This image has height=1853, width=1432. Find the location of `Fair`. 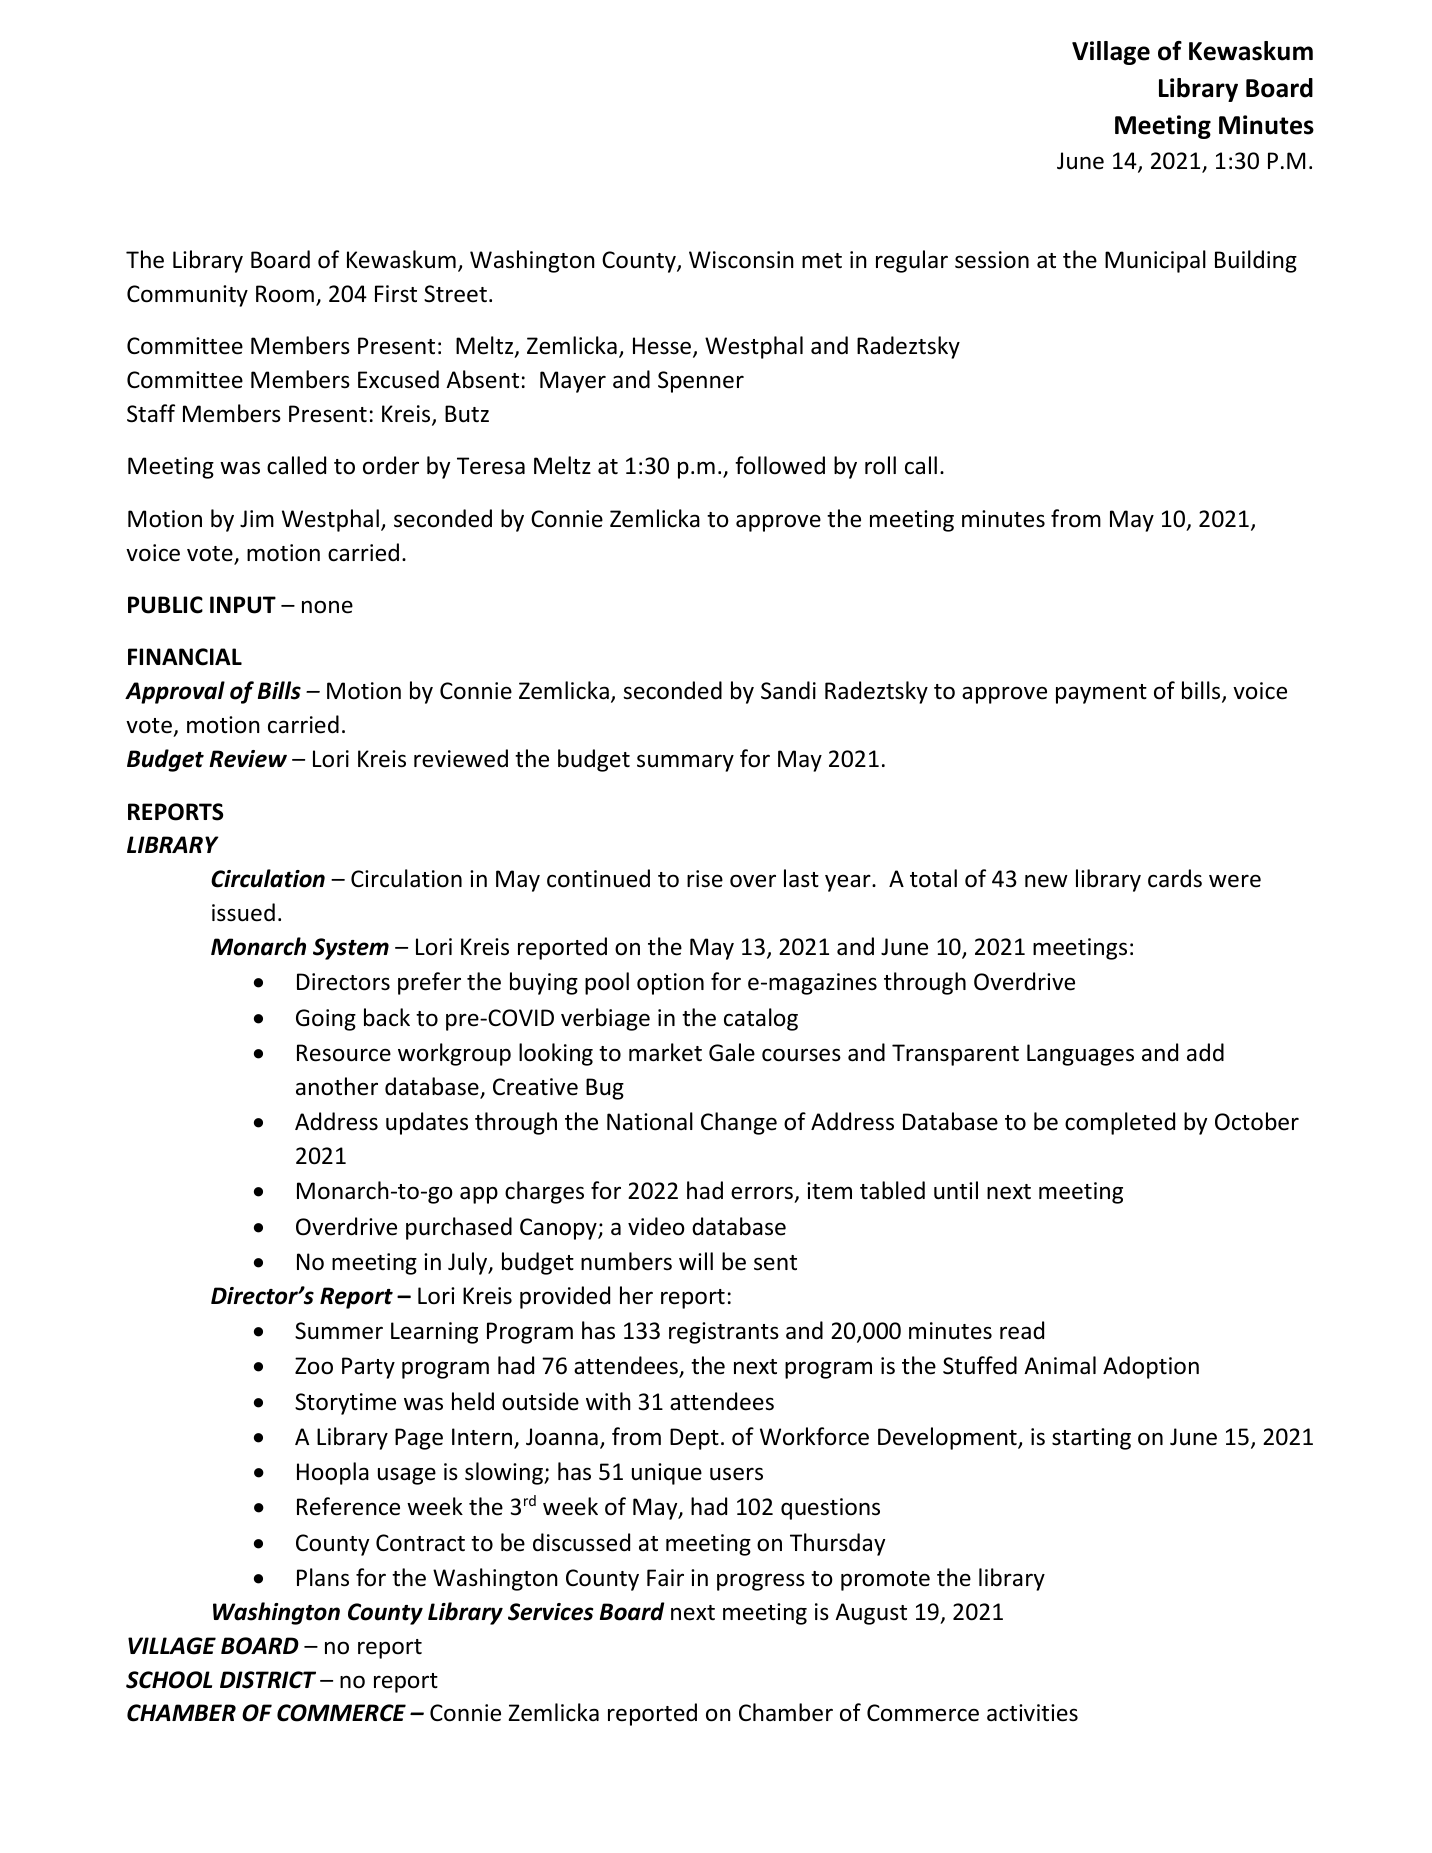

Fair is located at coordinates (665, 1578).
